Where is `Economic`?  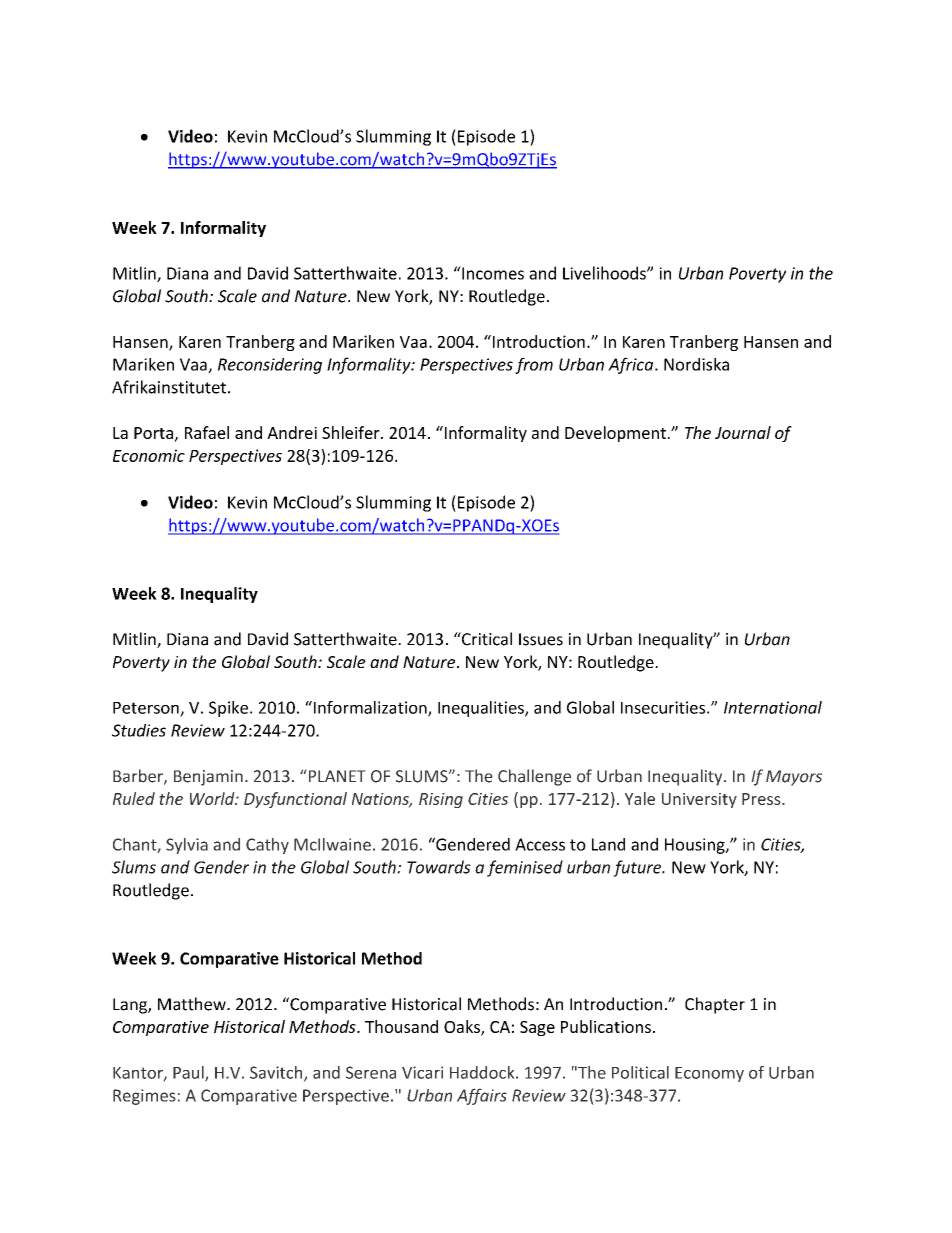 Economic is located at coordinates (149, 455).
